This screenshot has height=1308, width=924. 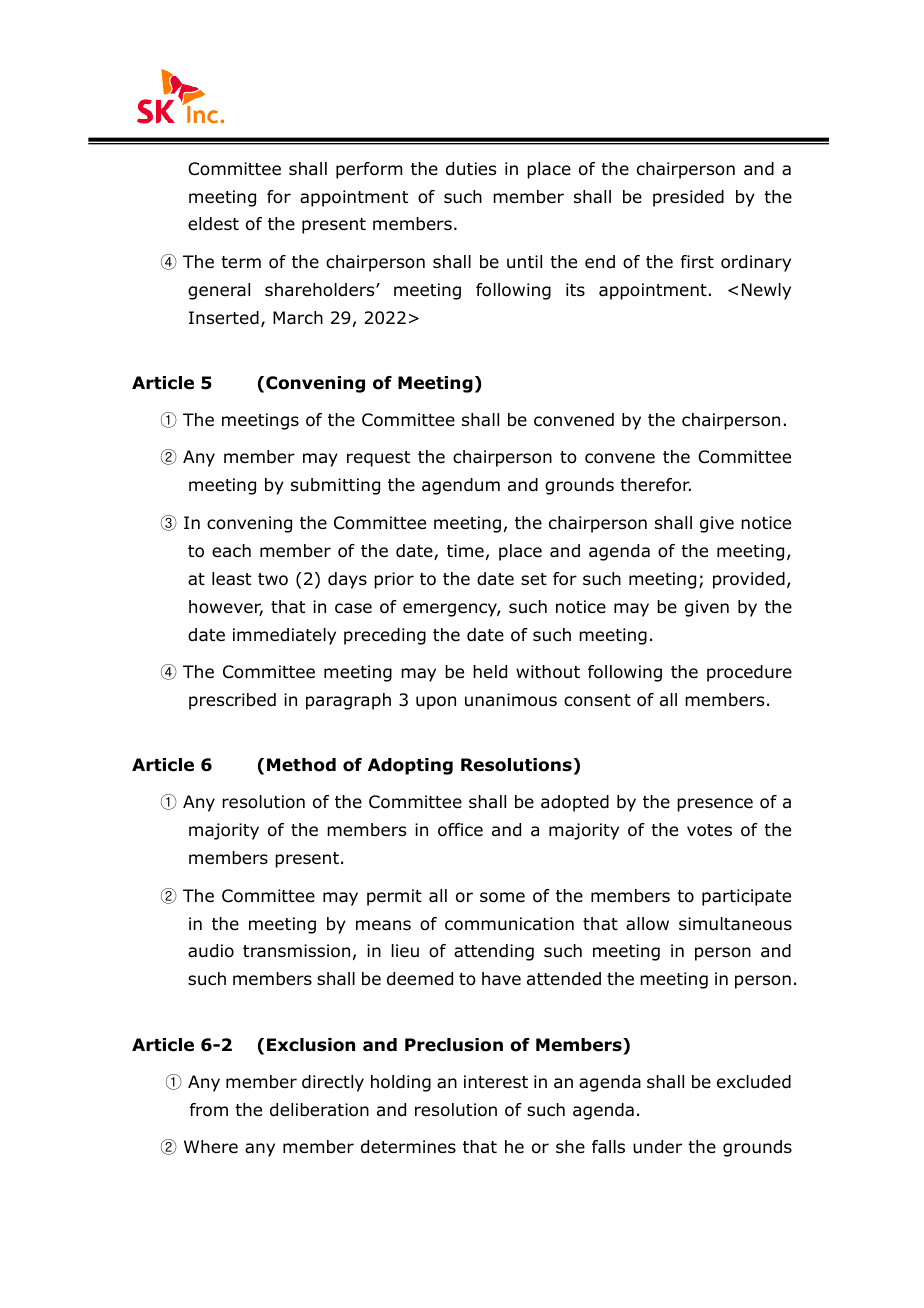 What do you see at coordinates (213, 224) in the screenshot?
I see `eldest` at bounding box center [213, 224].
